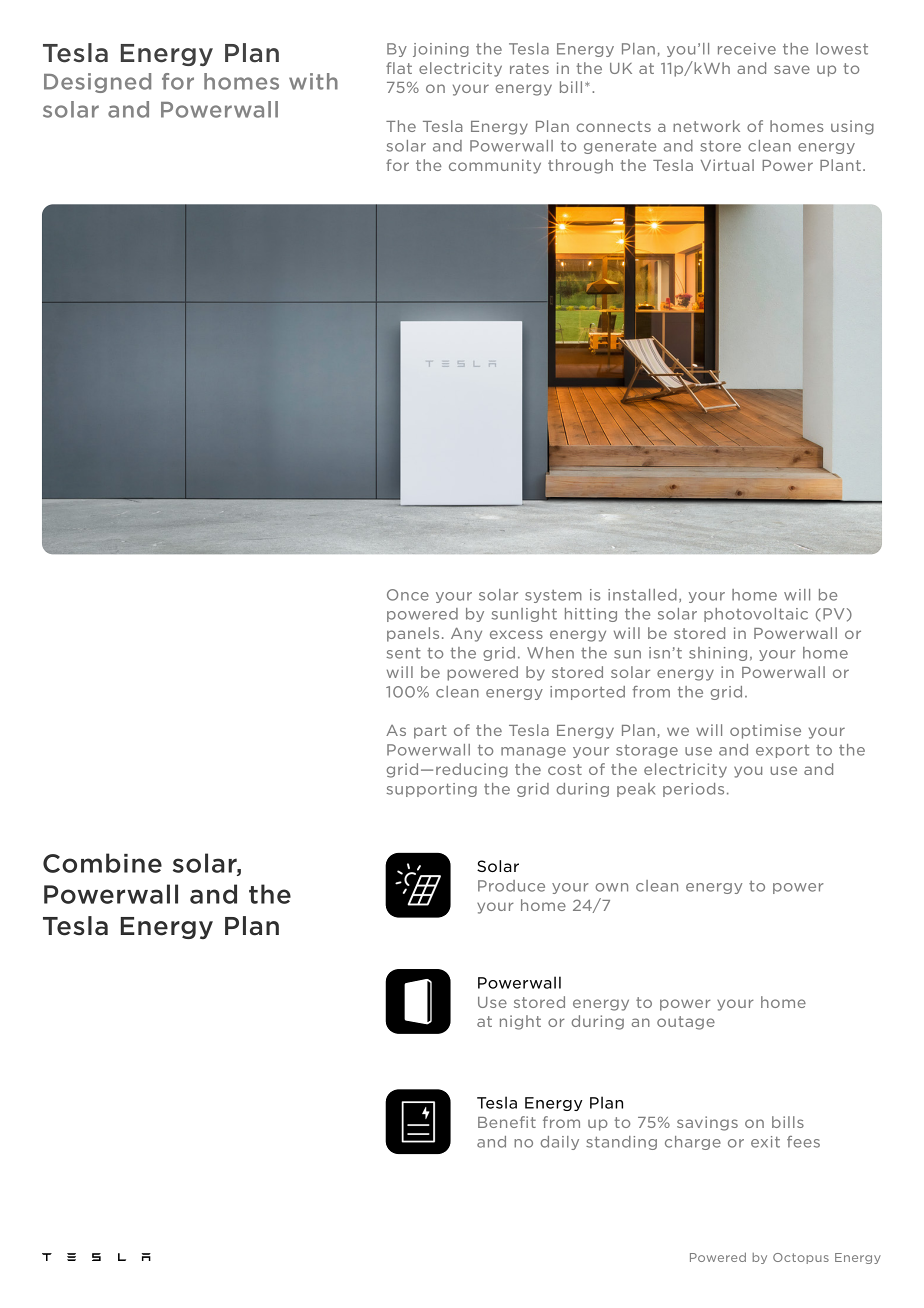  What do you see at coordinates (408, 595) in the screenshot?
I see `Once` at bounding box center [408, 595].
